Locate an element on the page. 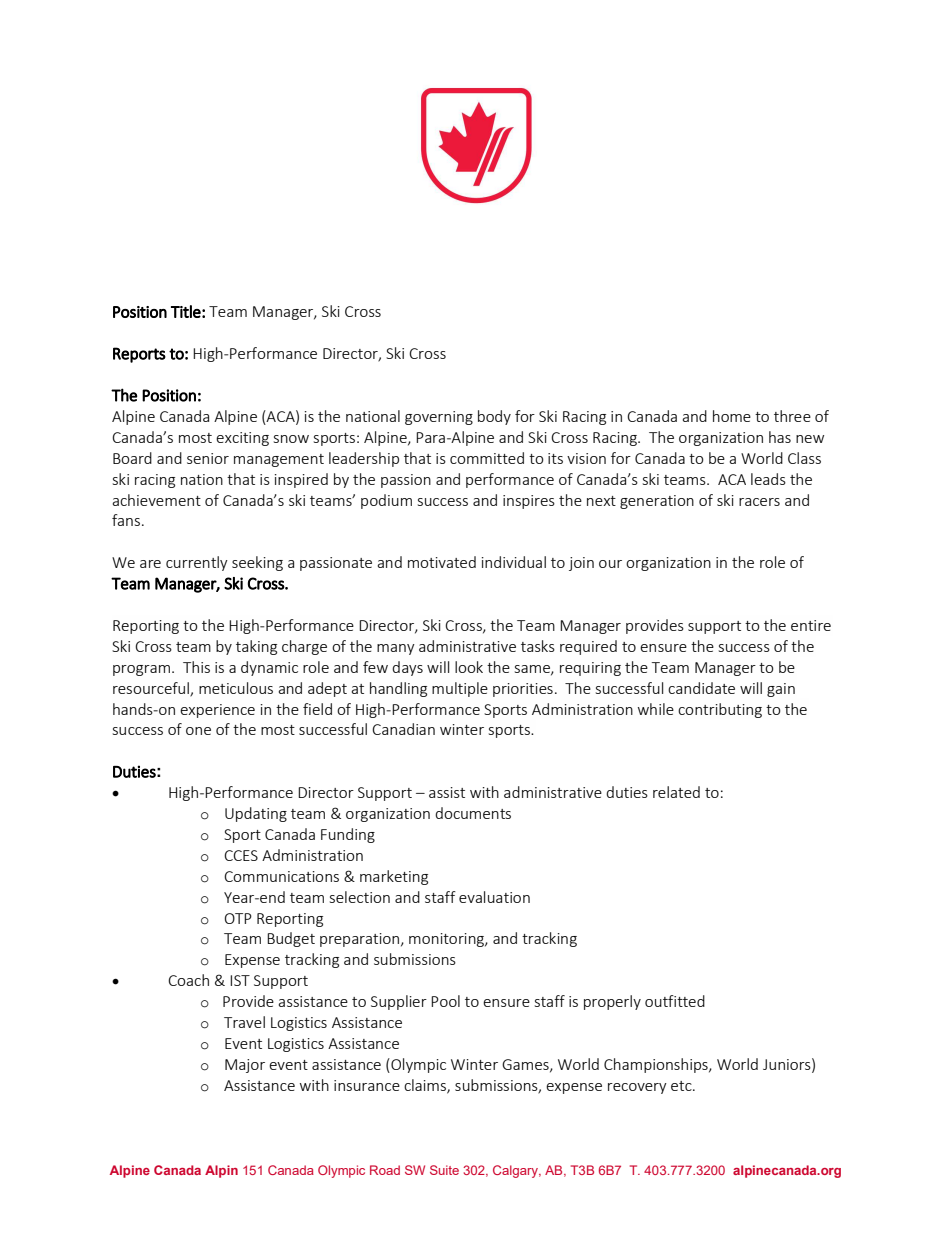  racers is located at coordinates (759, 502).
